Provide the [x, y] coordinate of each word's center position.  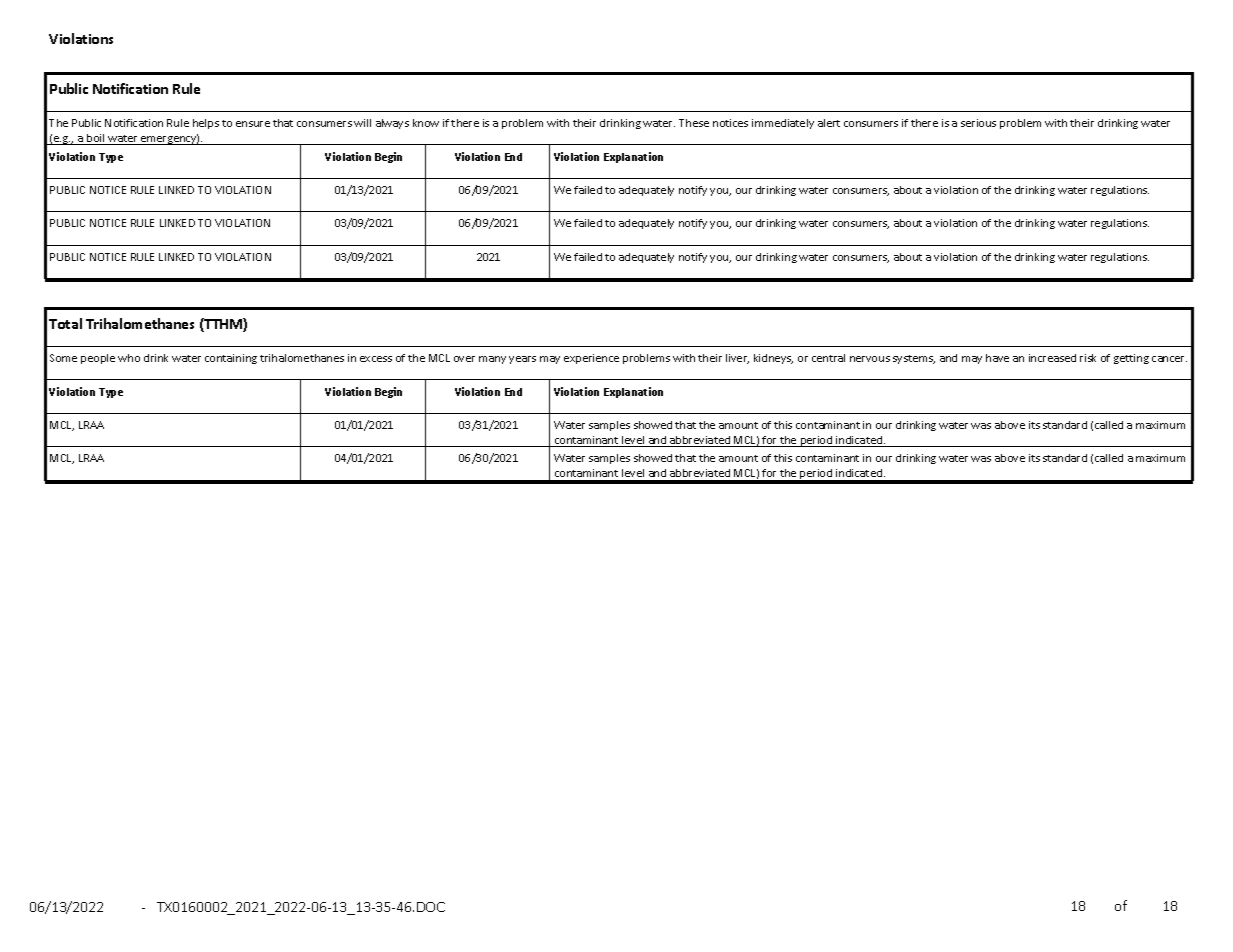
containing [231, 359]
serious [978, 123]
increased [1052, 358]
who [129, 358]
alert [829, 123]
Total [65, 323]
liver [737, 359]
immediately [783, 124]
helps [206, 124]
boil [96, 139]
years [522, 360]
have [997, 358]
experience [591, 359]
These [694, 123]
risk [1088, 358]
